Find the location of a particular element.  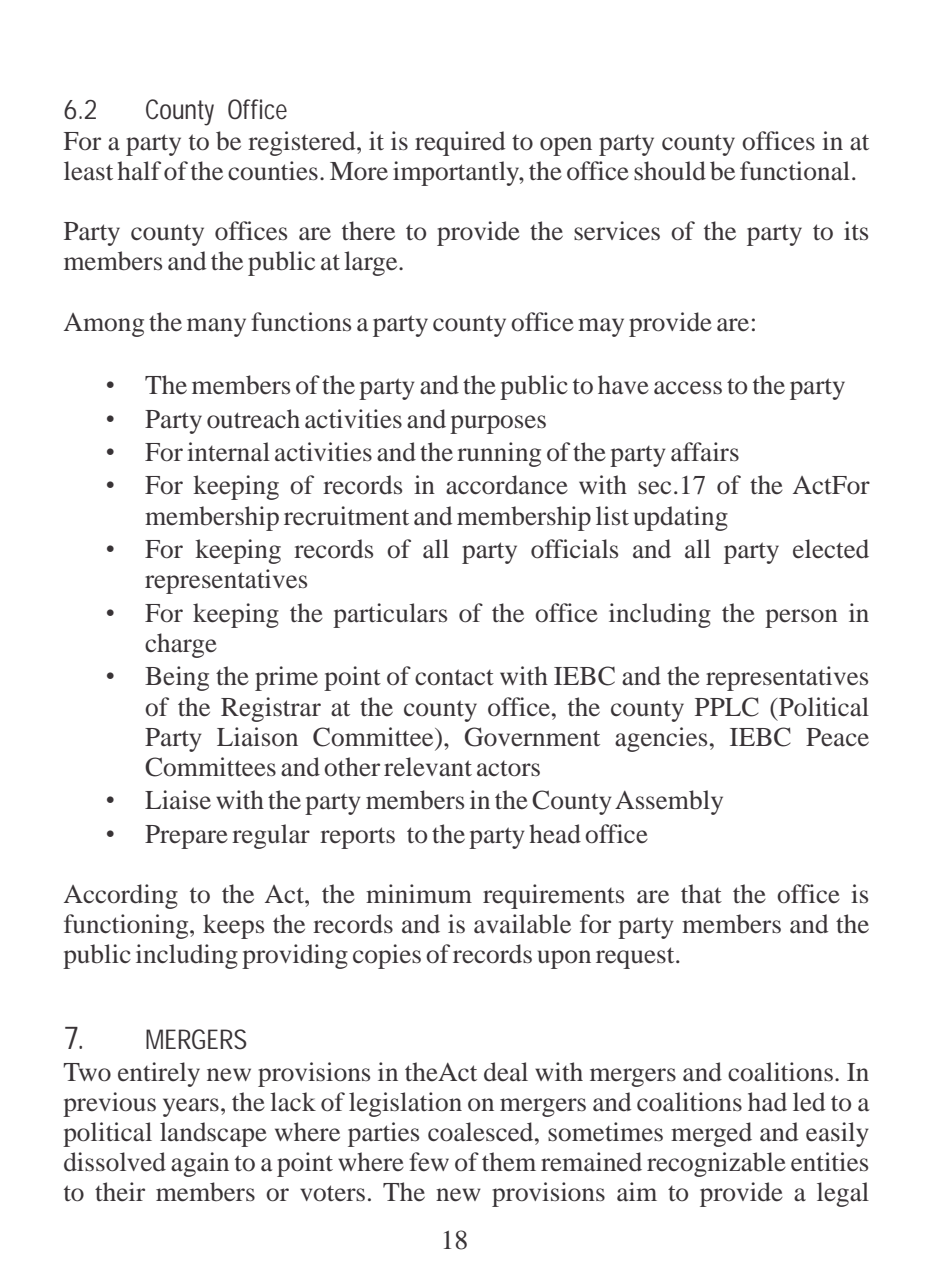

again is located at coordinates (200, 1164).
